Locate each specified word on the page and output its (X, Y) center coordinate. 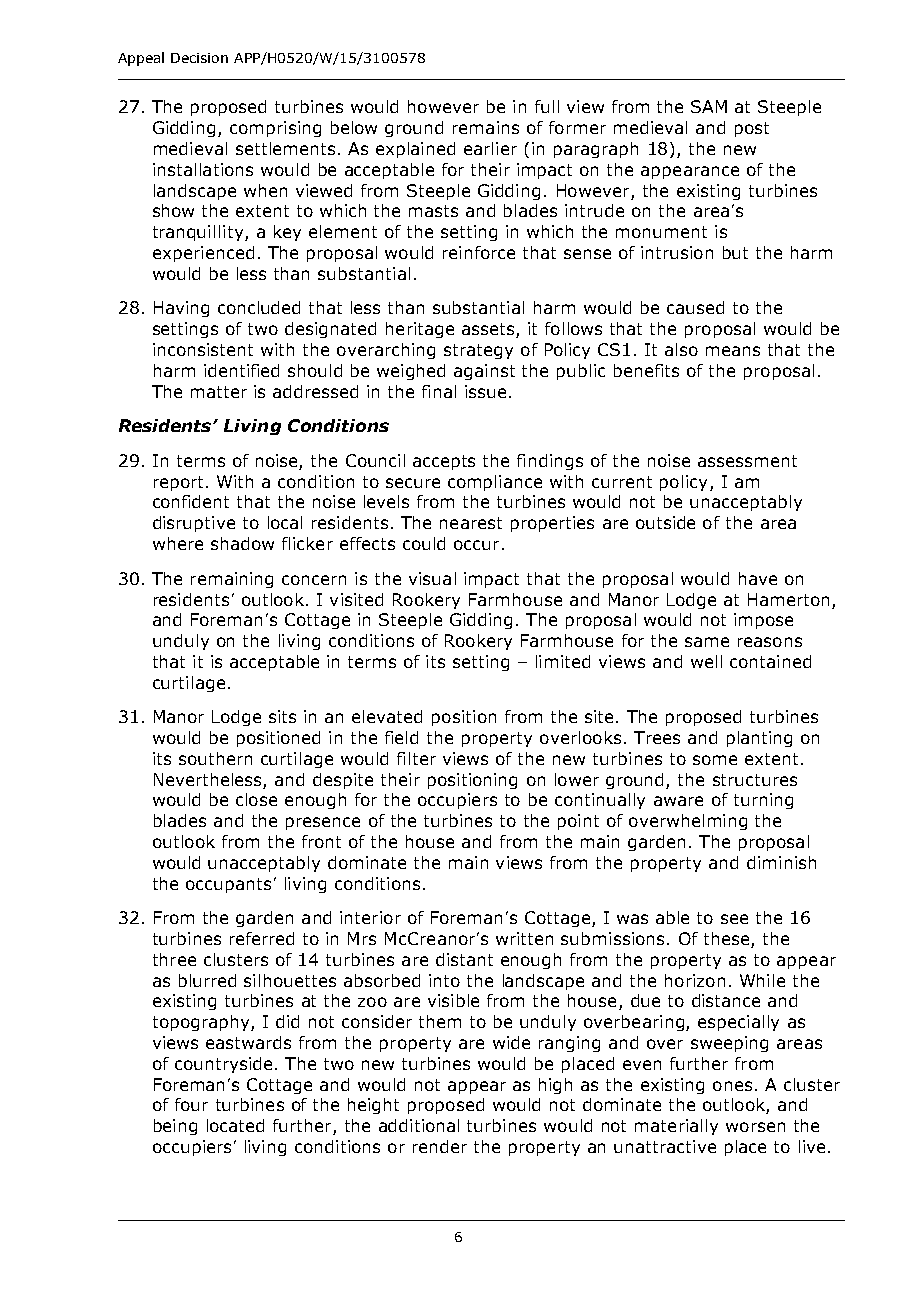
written (524, 938)
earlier (490, 148)
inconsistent (203, 349)
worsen (755, 1127)
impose (763, 621)
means (733, 351)
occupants (228, 885)
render (440, 1146)
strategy (478, 351)
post (752, 129)
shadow (242, 543)
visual (432, 578)
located (235, 1125)
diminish (781, 862)
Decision (199, 58)
